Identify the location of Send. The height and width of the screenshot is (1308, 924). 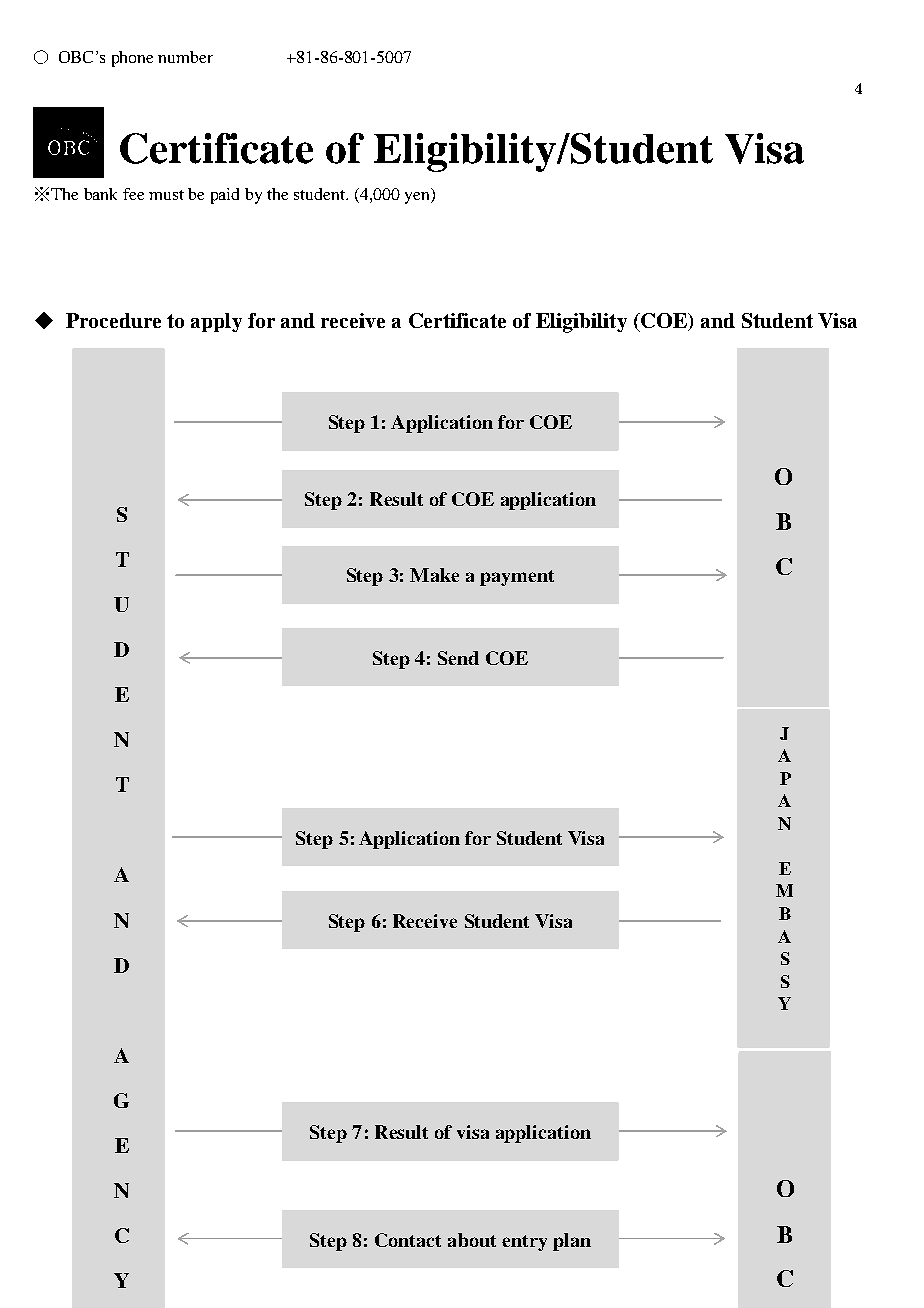
(458, 658).
